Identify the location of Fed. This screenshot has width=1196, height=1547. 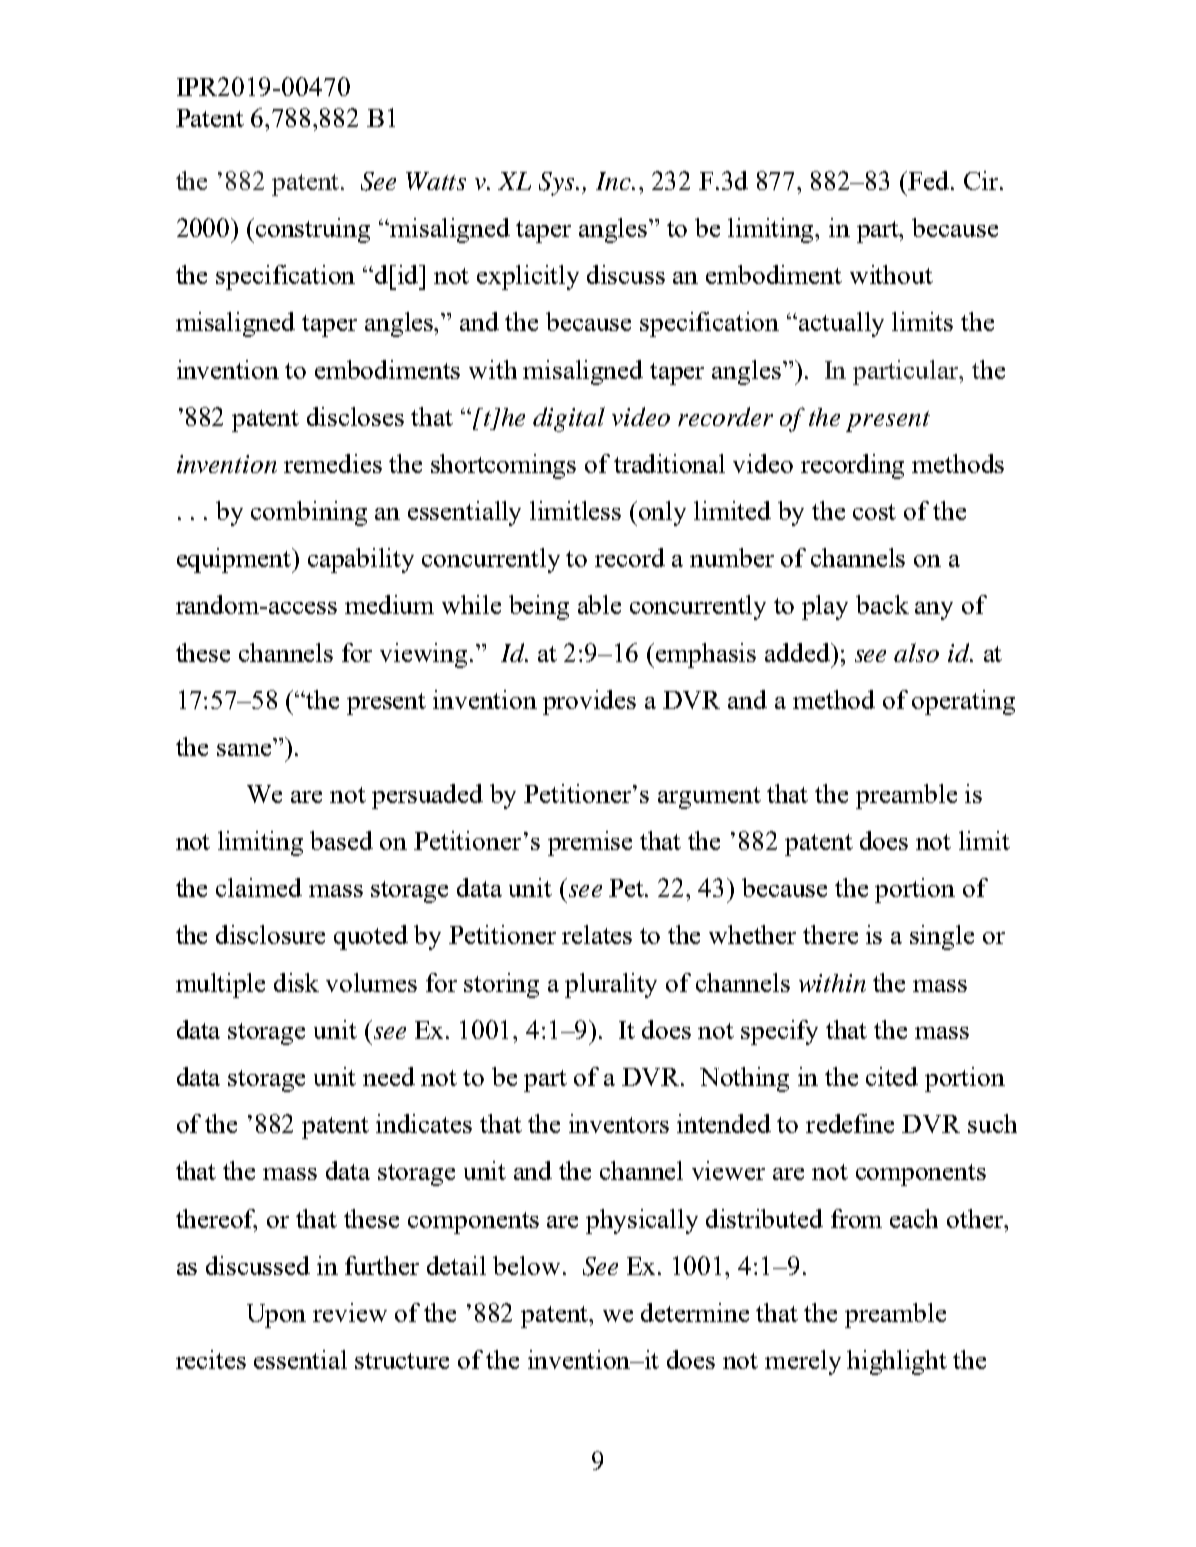
(929, 180).
